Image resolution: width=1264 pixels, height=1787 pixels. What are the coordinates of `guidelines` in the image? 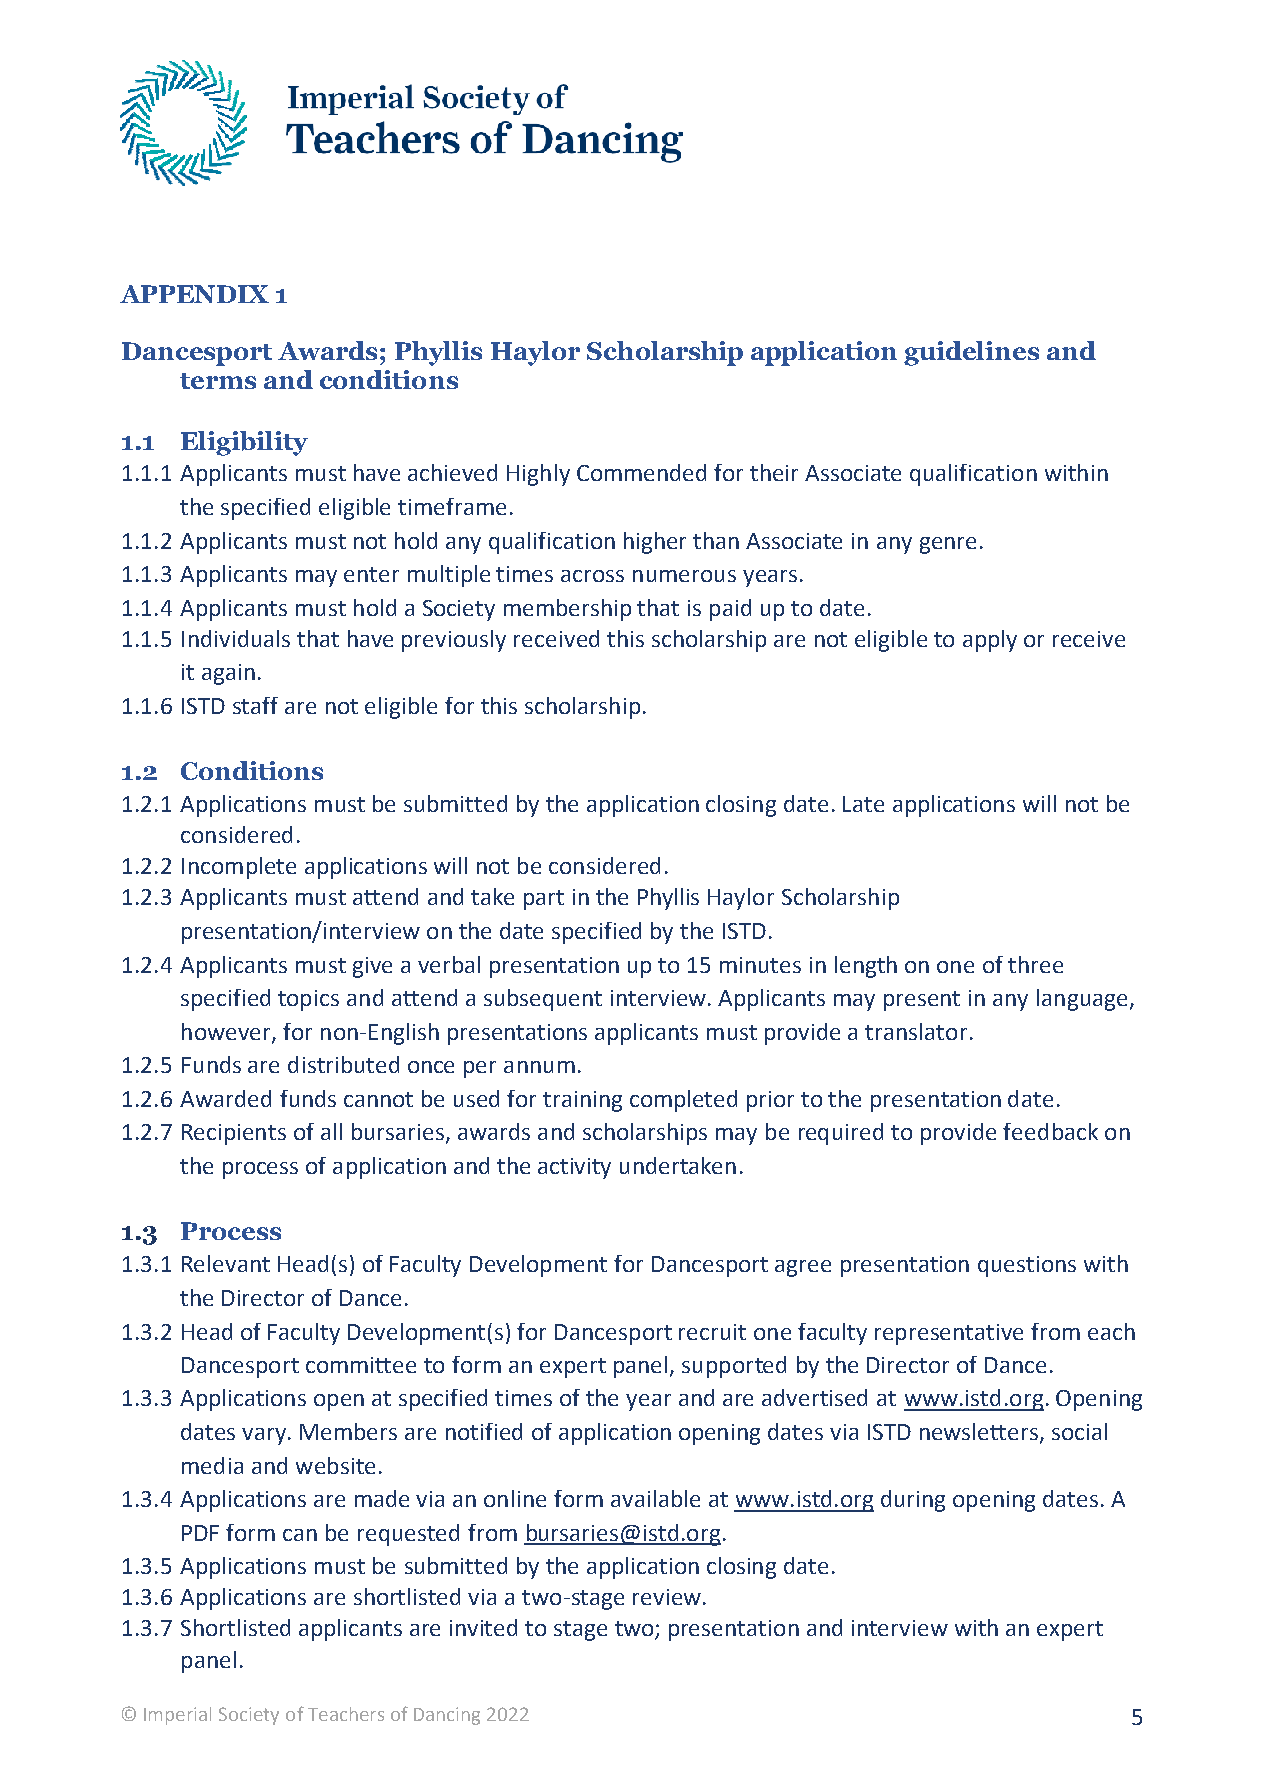 It's located at (971, 353).
